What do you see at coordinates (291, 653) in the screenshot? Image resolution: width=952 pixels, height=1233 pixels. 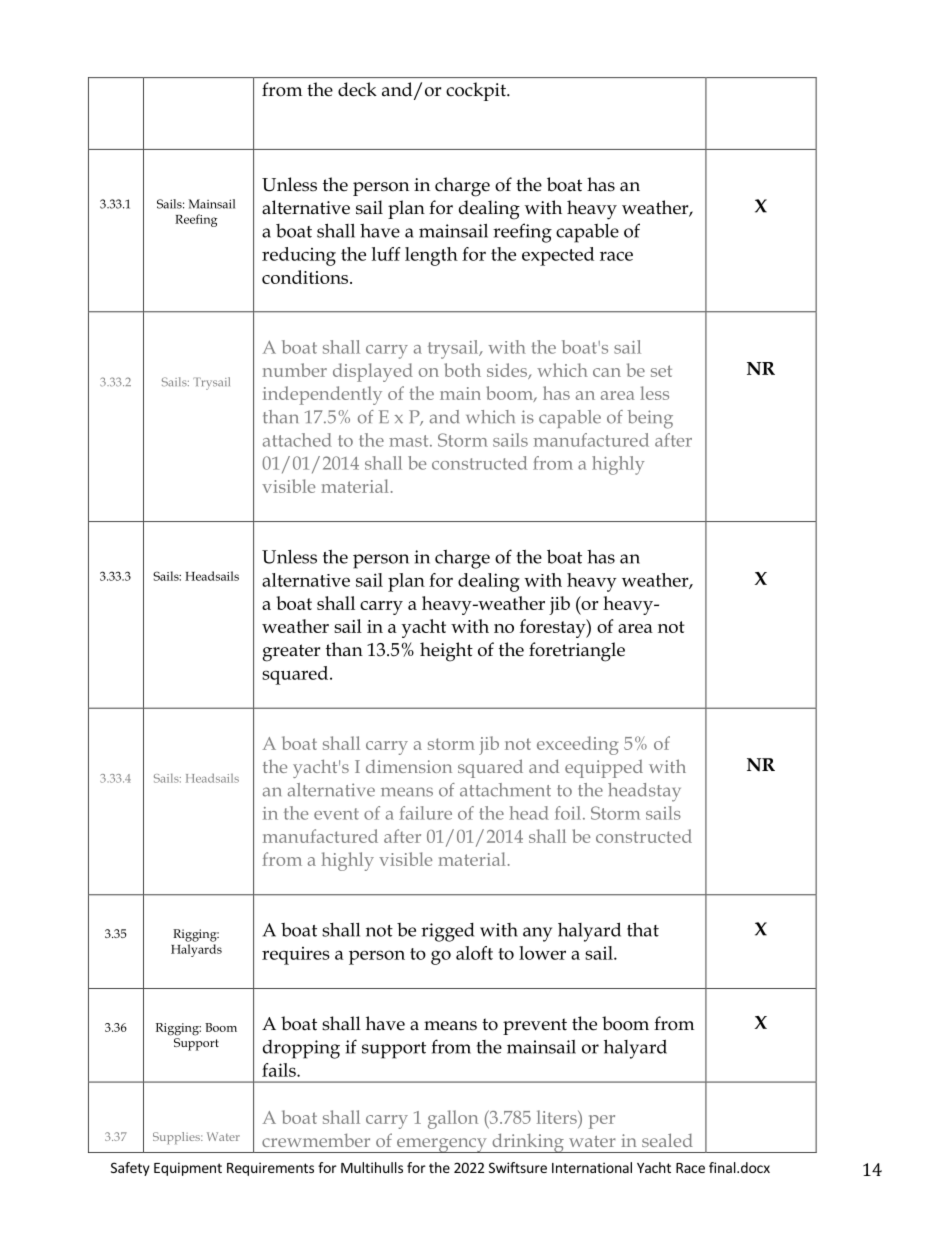 I see `greater` at bounding box center [291, 653].
